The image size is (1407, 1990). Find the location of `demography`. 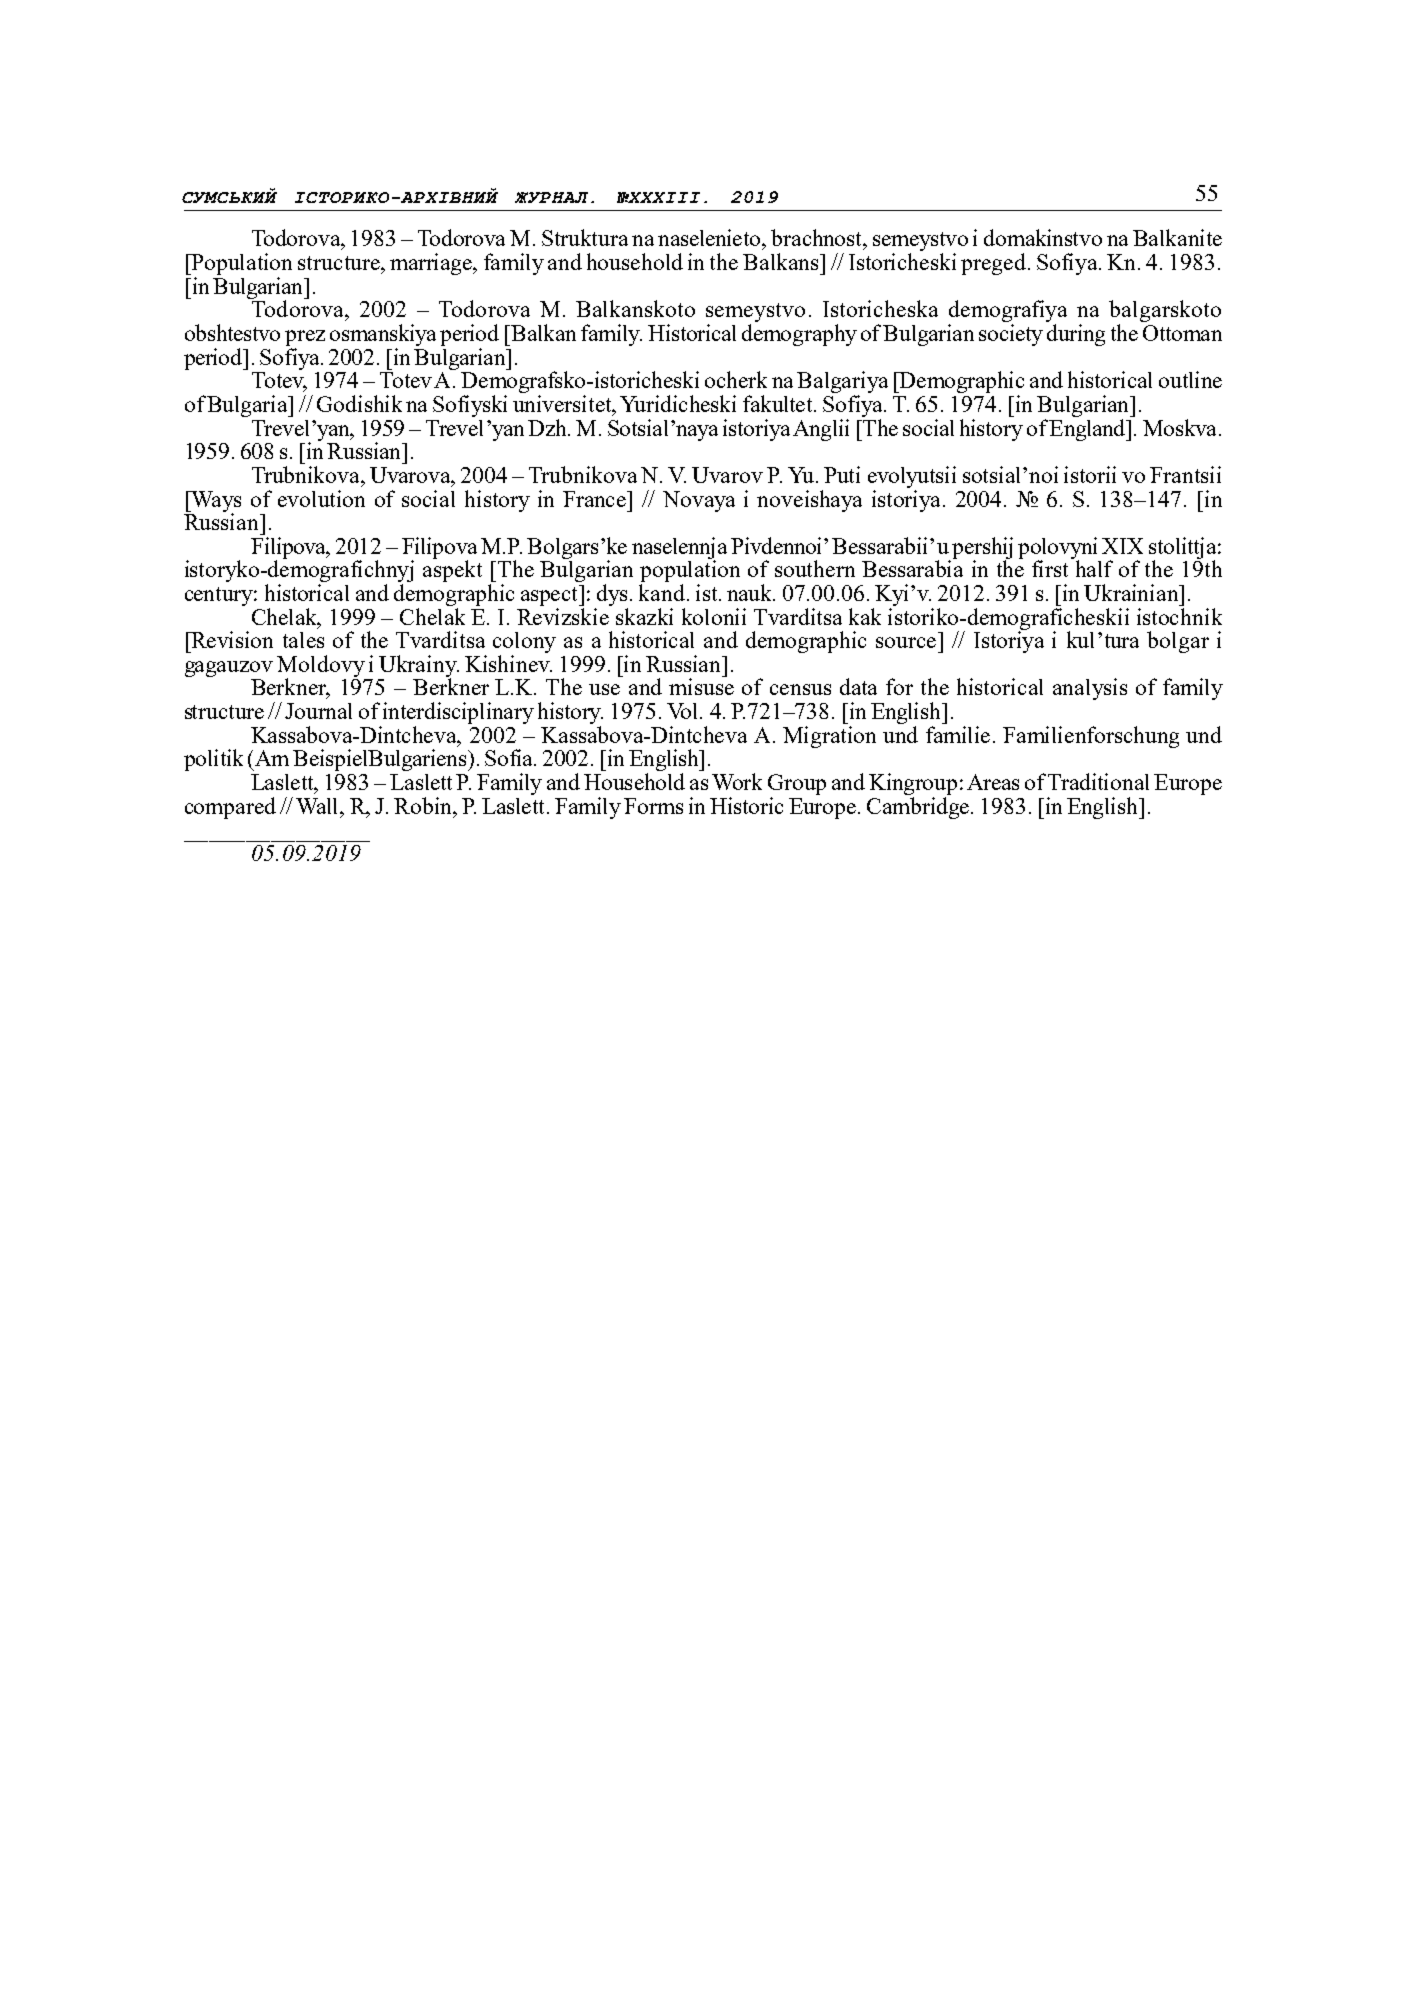

demography is located at coordinates (799, 335).
